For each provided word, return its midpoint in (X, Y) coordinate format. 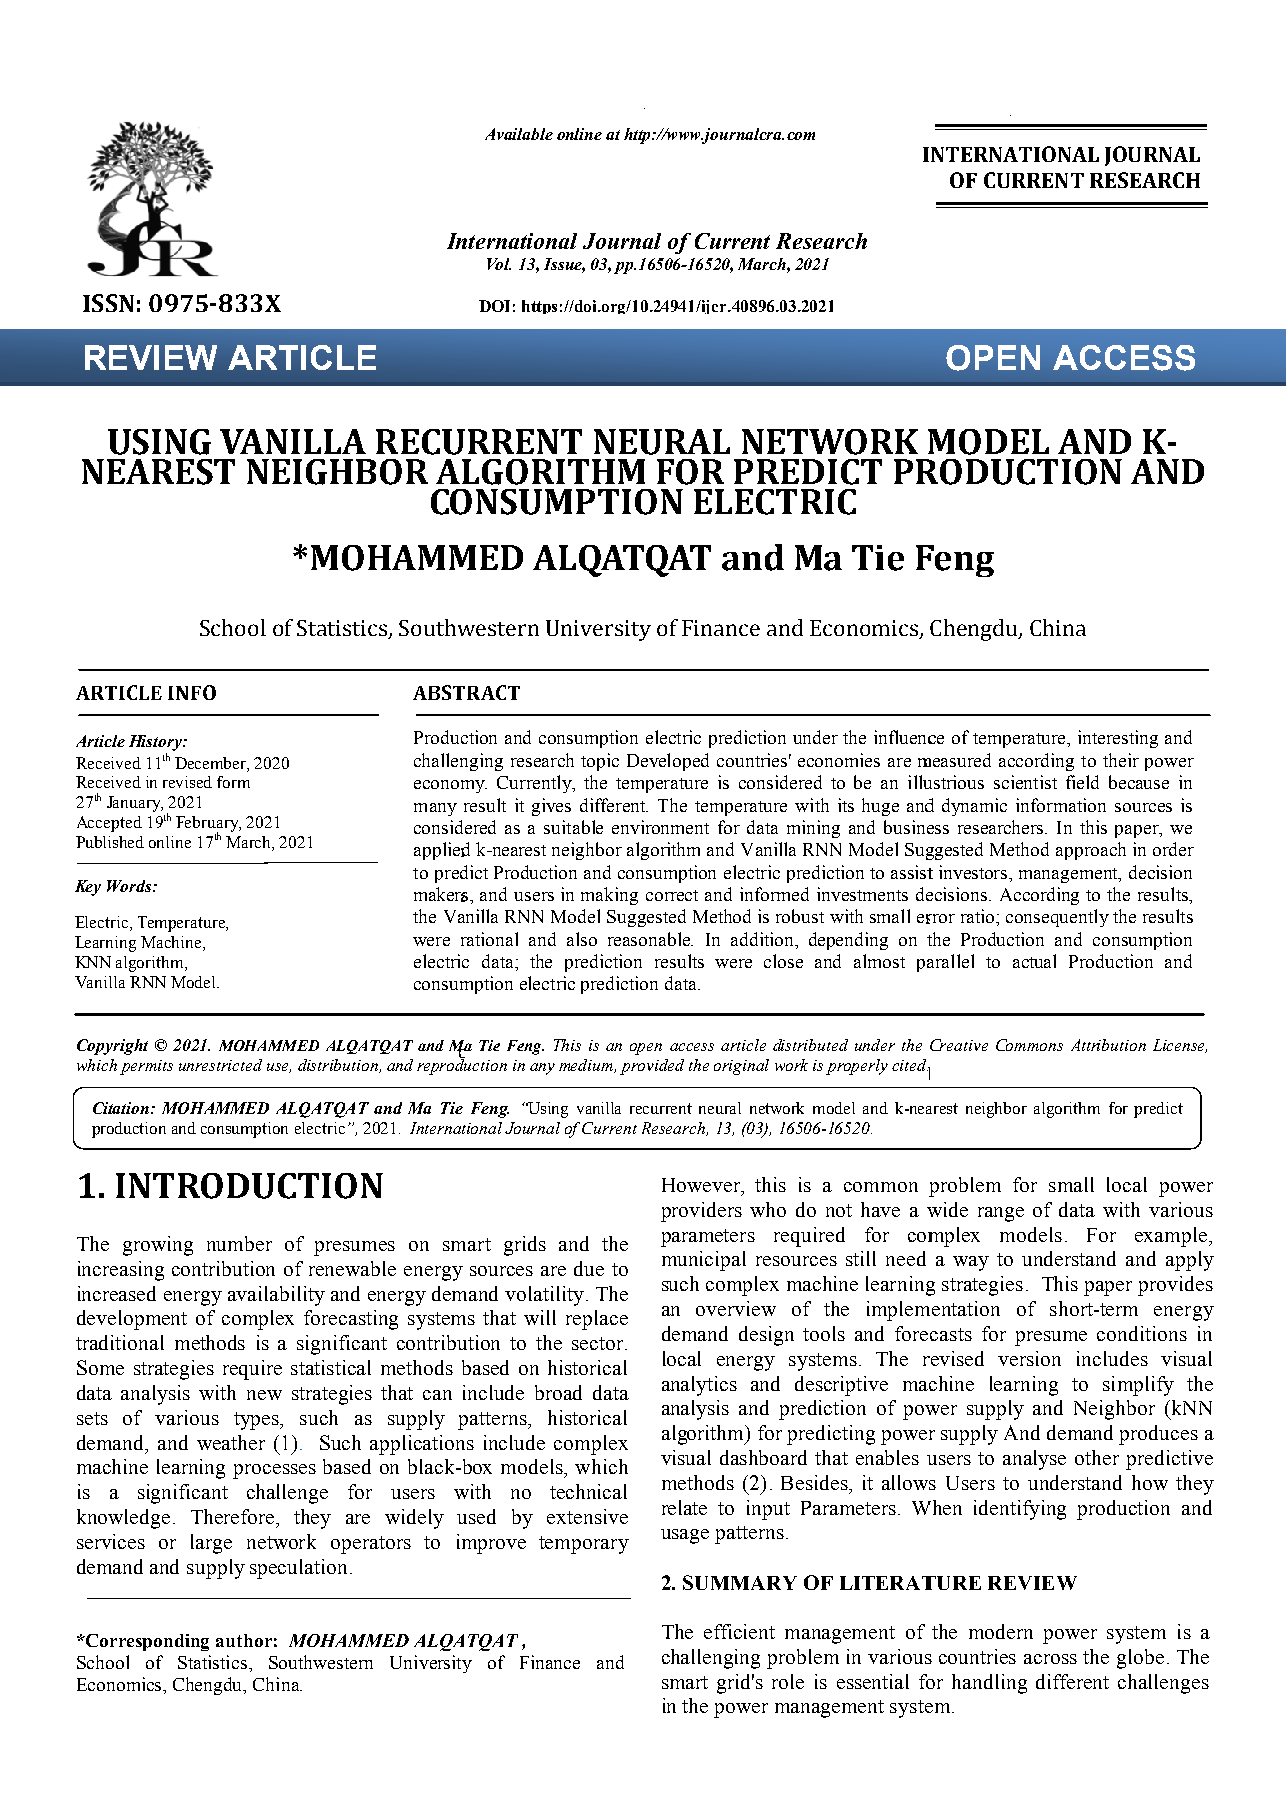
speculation (300, 1569)
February (208, 825)
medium (587, 1066)
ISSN (108, 303)
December (211, 763)
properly (857, 1067)
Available (519, 134)
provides (1175, 1286)
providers (701, 1212)
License (1180, 1046)
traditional (120, 1342)
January (135, 804)
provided (652, 1067)
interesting (1118, 739)
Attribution (1108, 1045)
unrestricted (220, 1065)
